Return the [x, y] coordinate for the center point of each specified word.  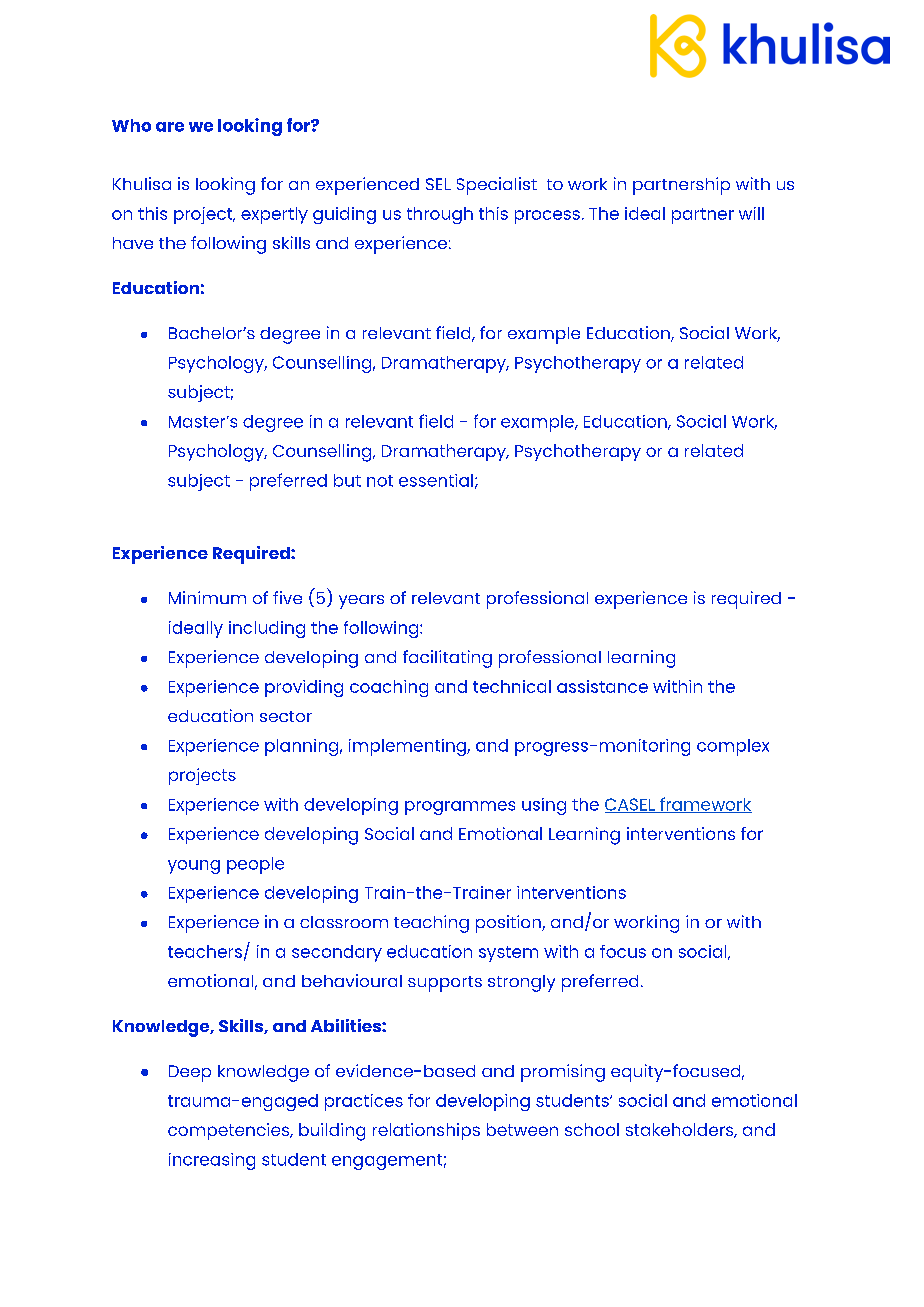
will [751, 213]
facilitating [447, 659]
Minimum [207, 597]
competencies [230, 1131]
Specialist [497, 186]
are [170, 127]
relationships [426, 1131]
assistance [602, 686]
